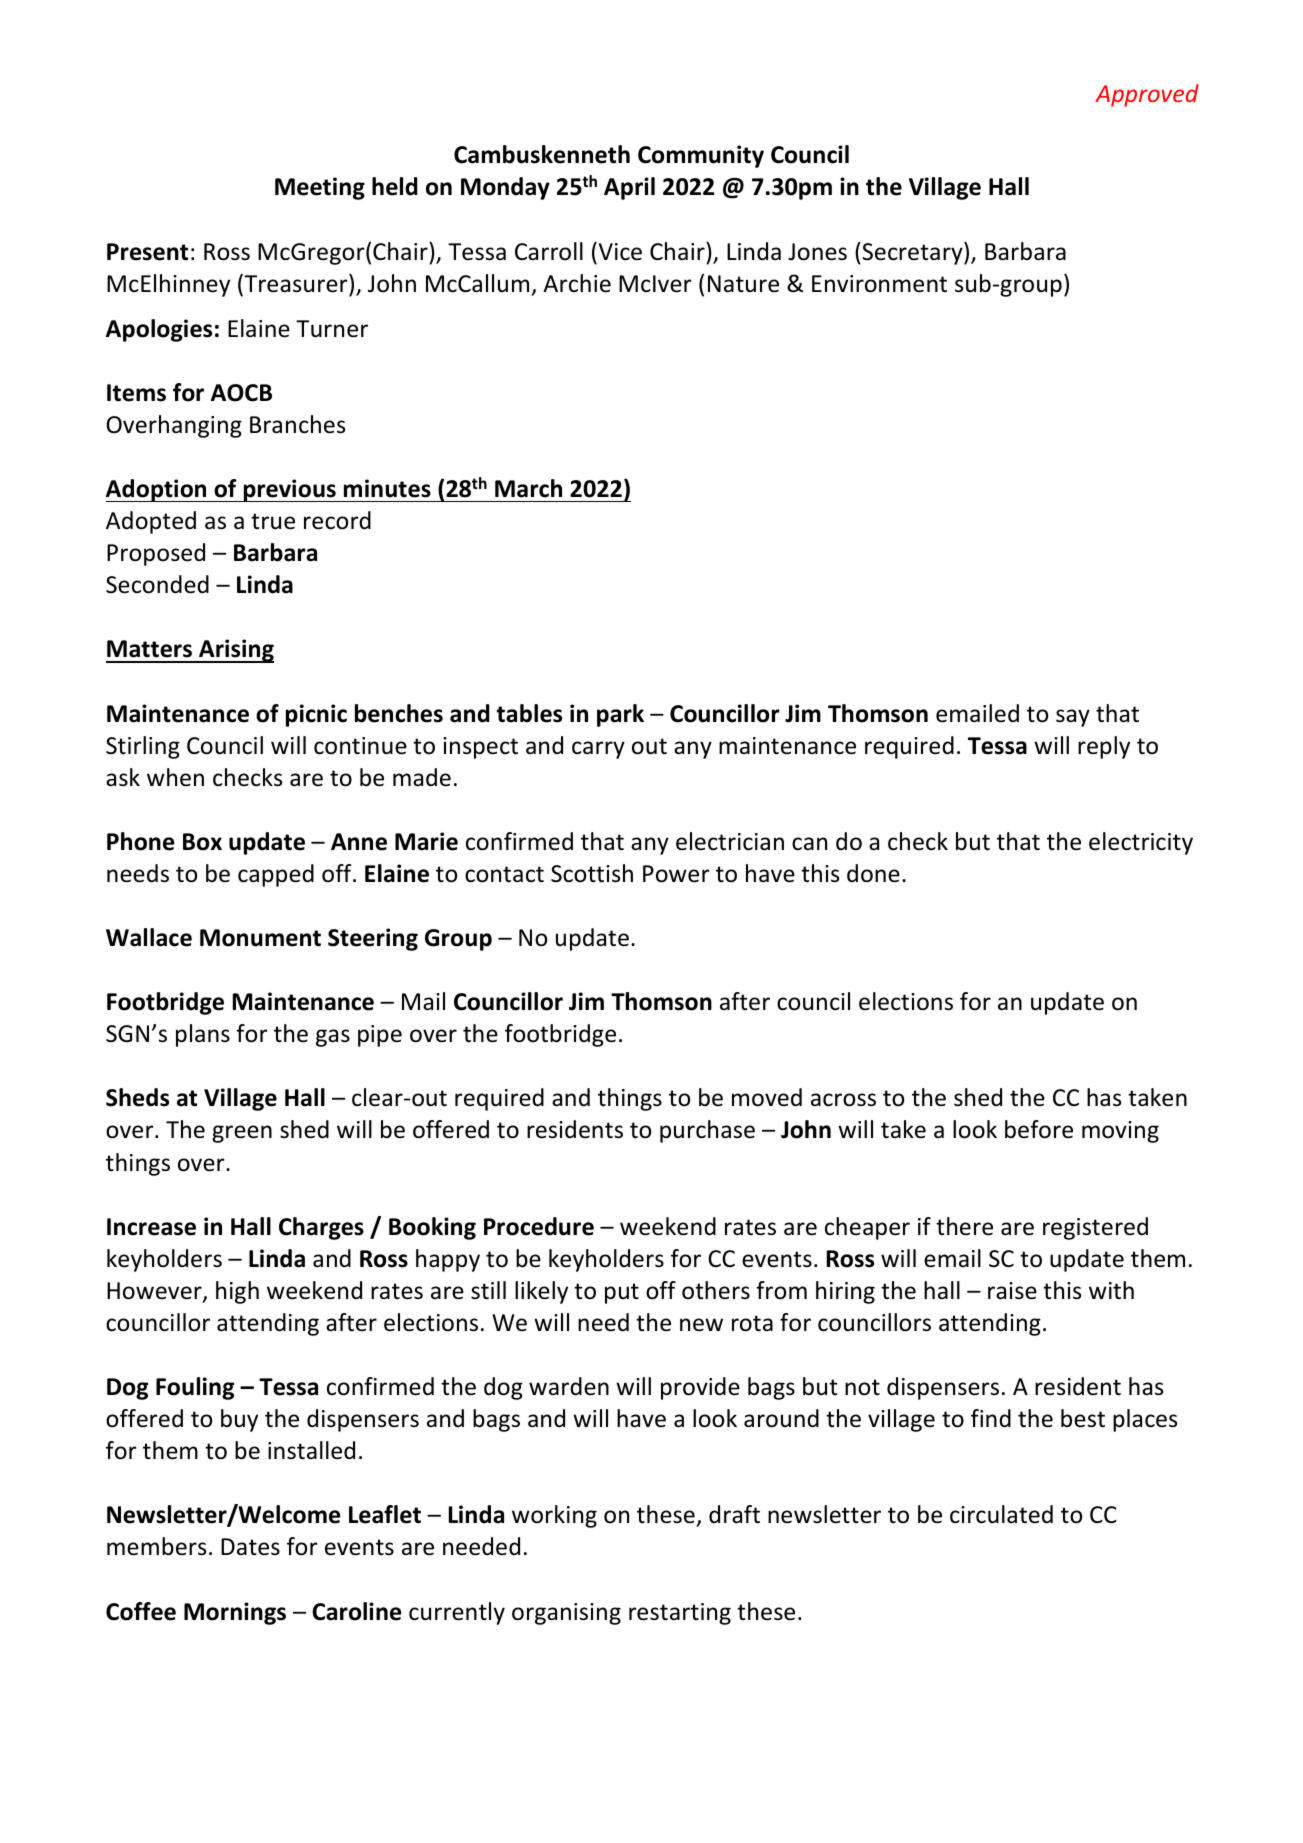  I want to click on electricity, so click(1141, 843).
